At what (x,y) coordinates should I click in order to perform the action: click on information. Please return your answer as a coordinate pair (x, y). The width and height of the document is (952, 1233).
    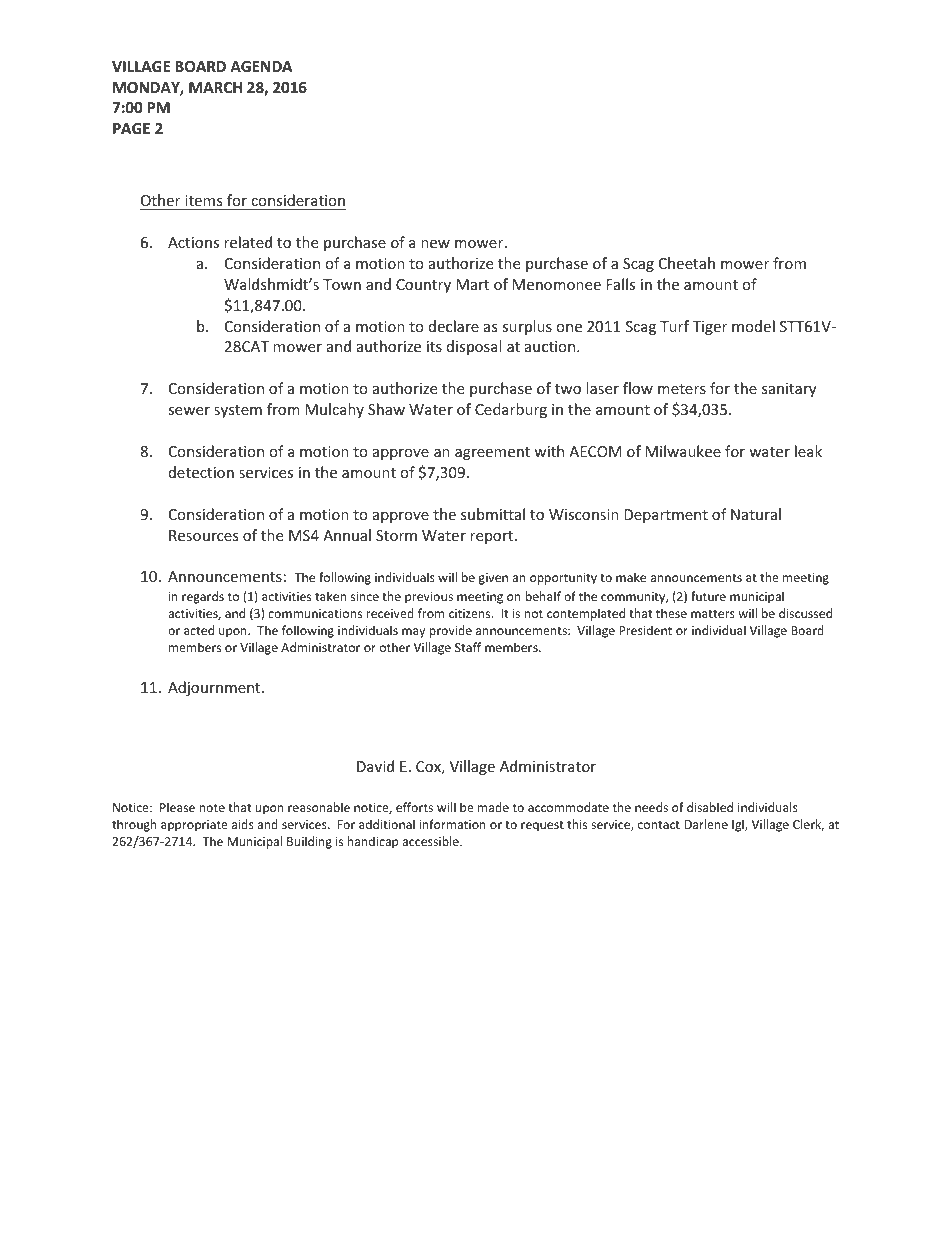
    Looking at the image, I should click on (453, 824).
